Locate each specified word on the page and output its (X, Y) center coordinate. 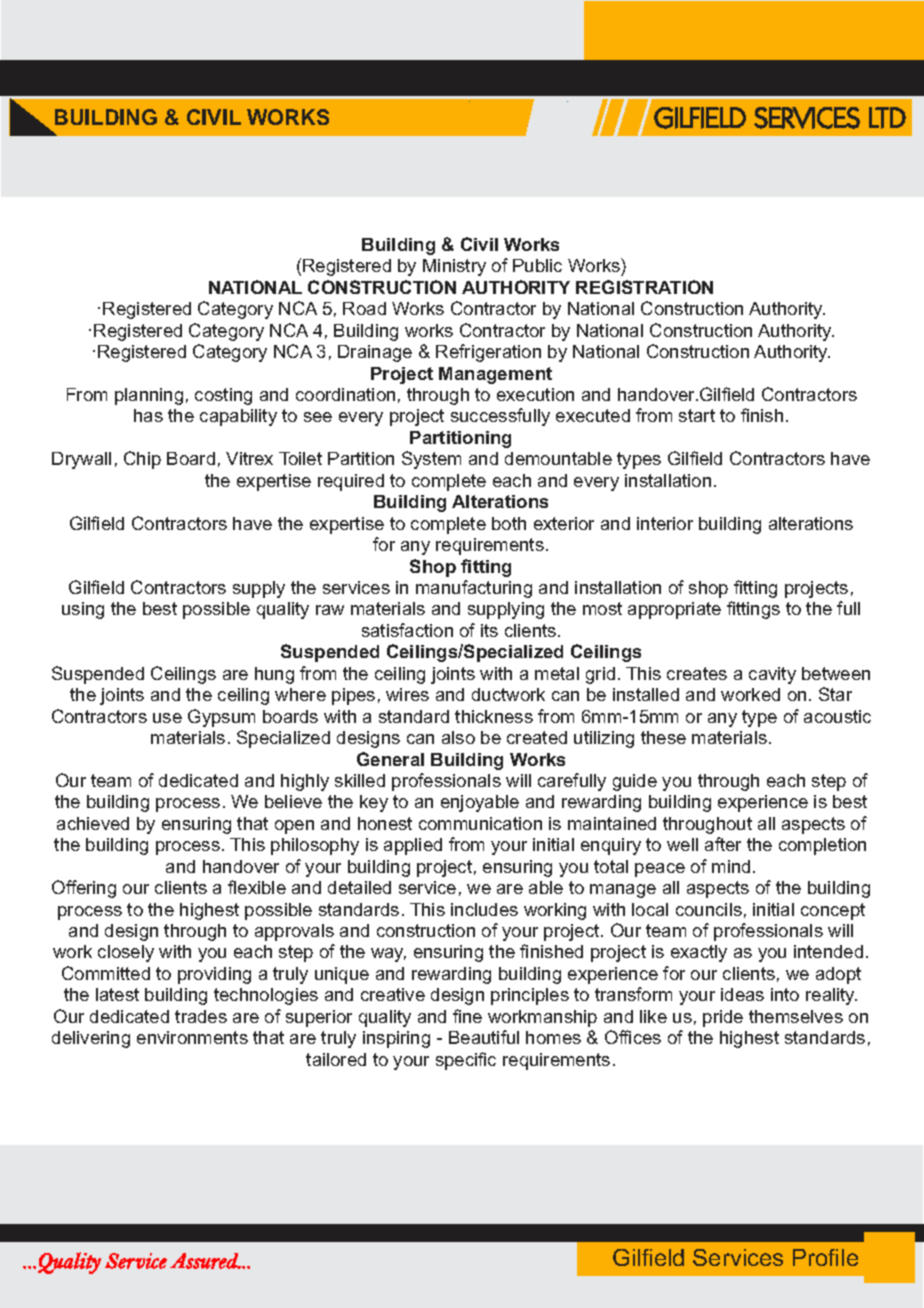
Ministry (454, 267)
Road (364, 308)
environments (192, 1037)
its (489, 630)
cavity (772, 675)
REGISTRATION (644, 287)
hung (274, 675)
